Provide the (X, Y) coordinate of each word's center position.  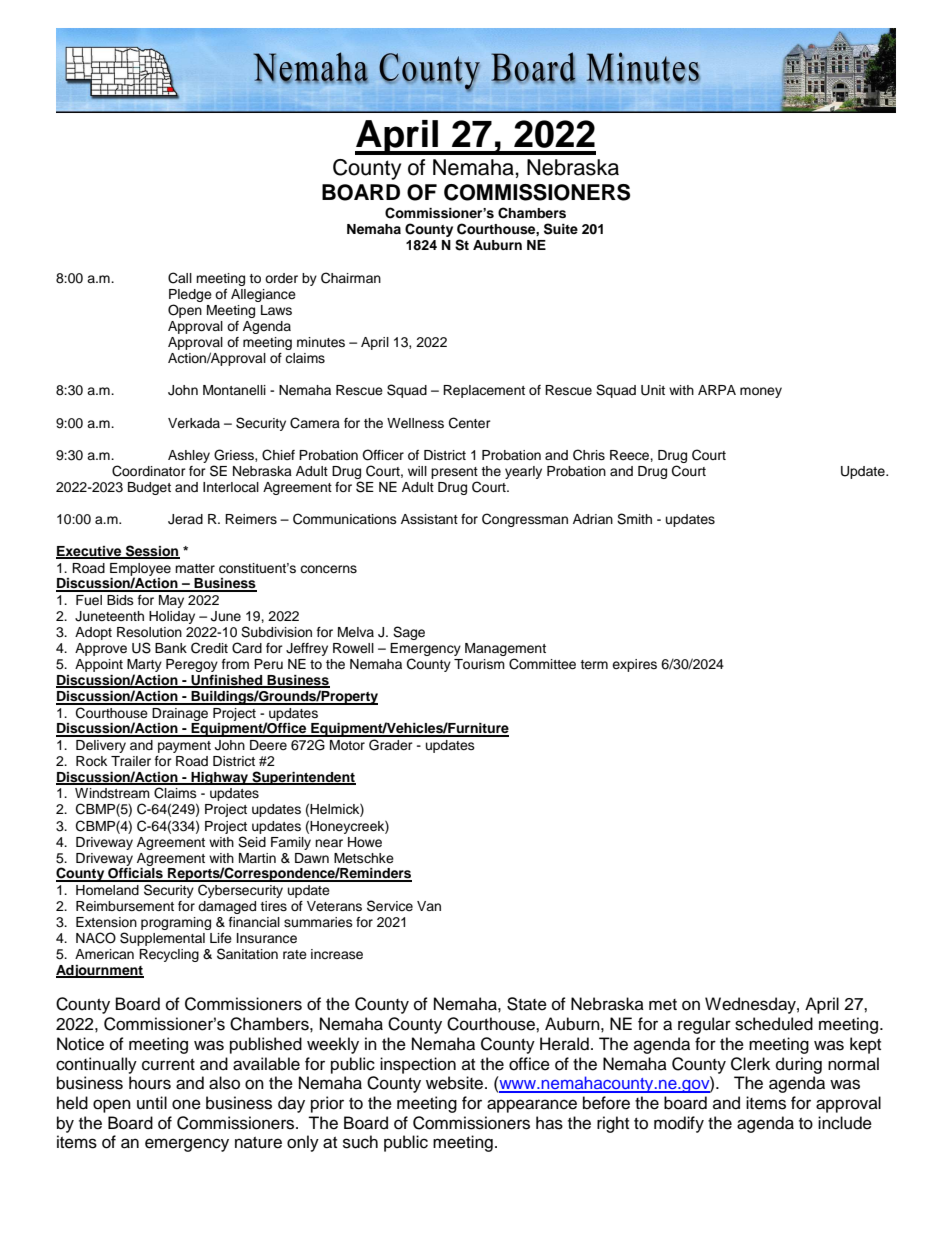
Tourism (479, 664)
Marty (144, 667)
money (761, 392)
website (456, 1083)
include (845, 1123)
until (152, 1103)
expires (634, 665)
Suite (561, 229)
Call (180, 278)
